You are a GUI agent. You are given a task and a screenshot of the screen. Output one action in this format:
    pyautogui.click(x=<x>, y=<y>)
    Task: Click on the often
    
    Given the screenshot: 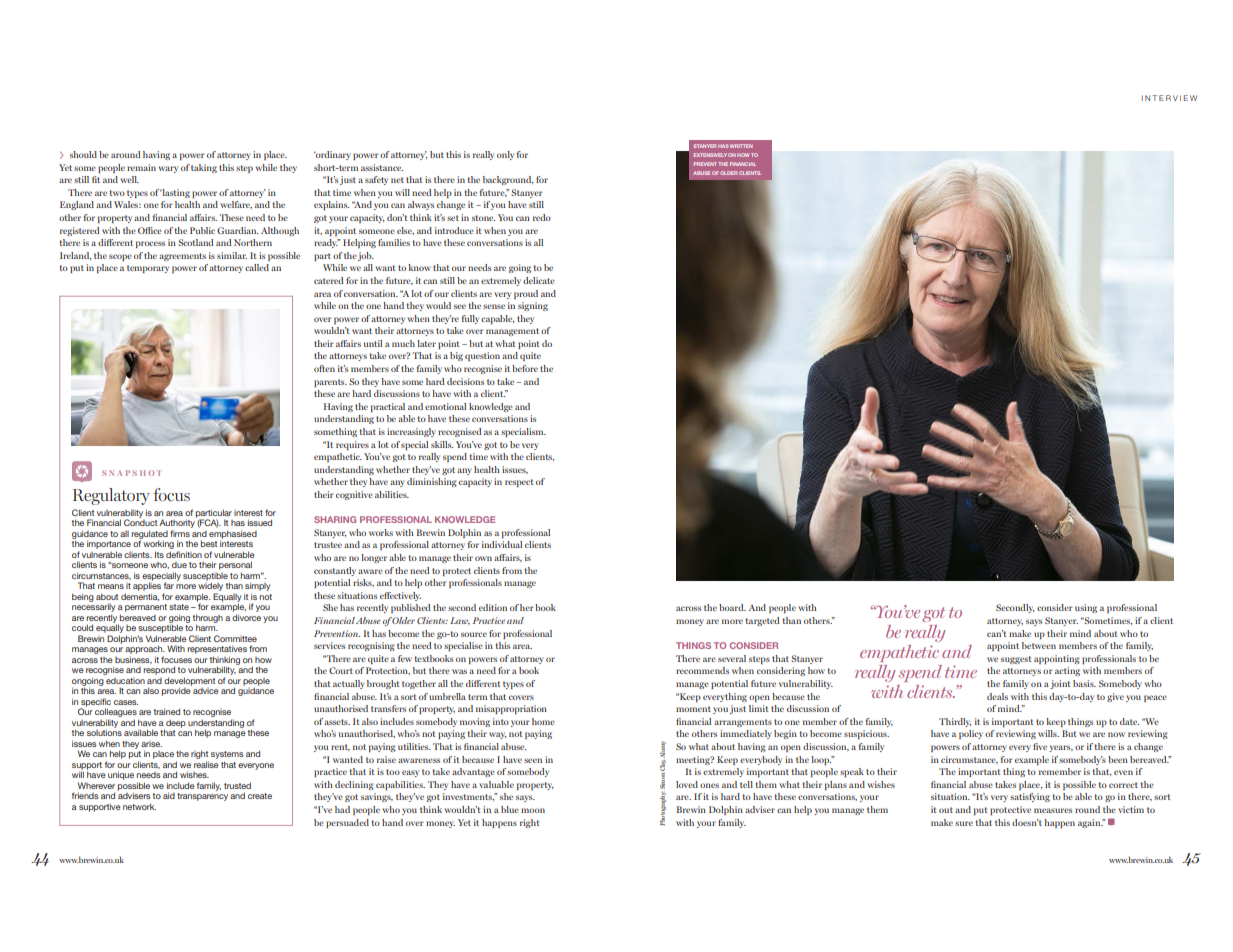 What is the action you would take?
    pyautogui.click(x=324, y=368)
